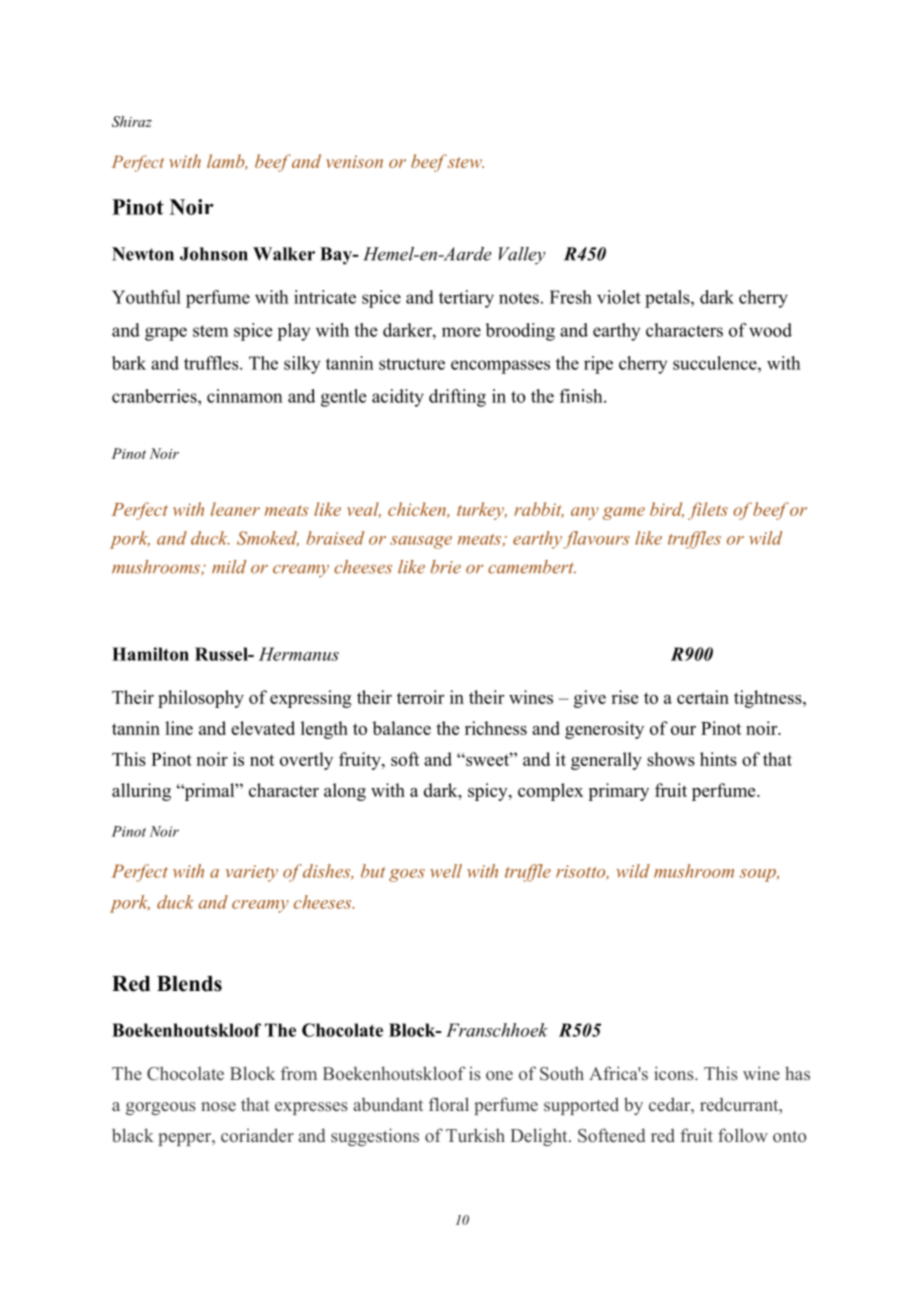 Image resolution: width=924 pixels, height=1308 pixels. What do you see at coordinates (708, 511) in the document?
I see `filets` at bounding box center [708, 511].
